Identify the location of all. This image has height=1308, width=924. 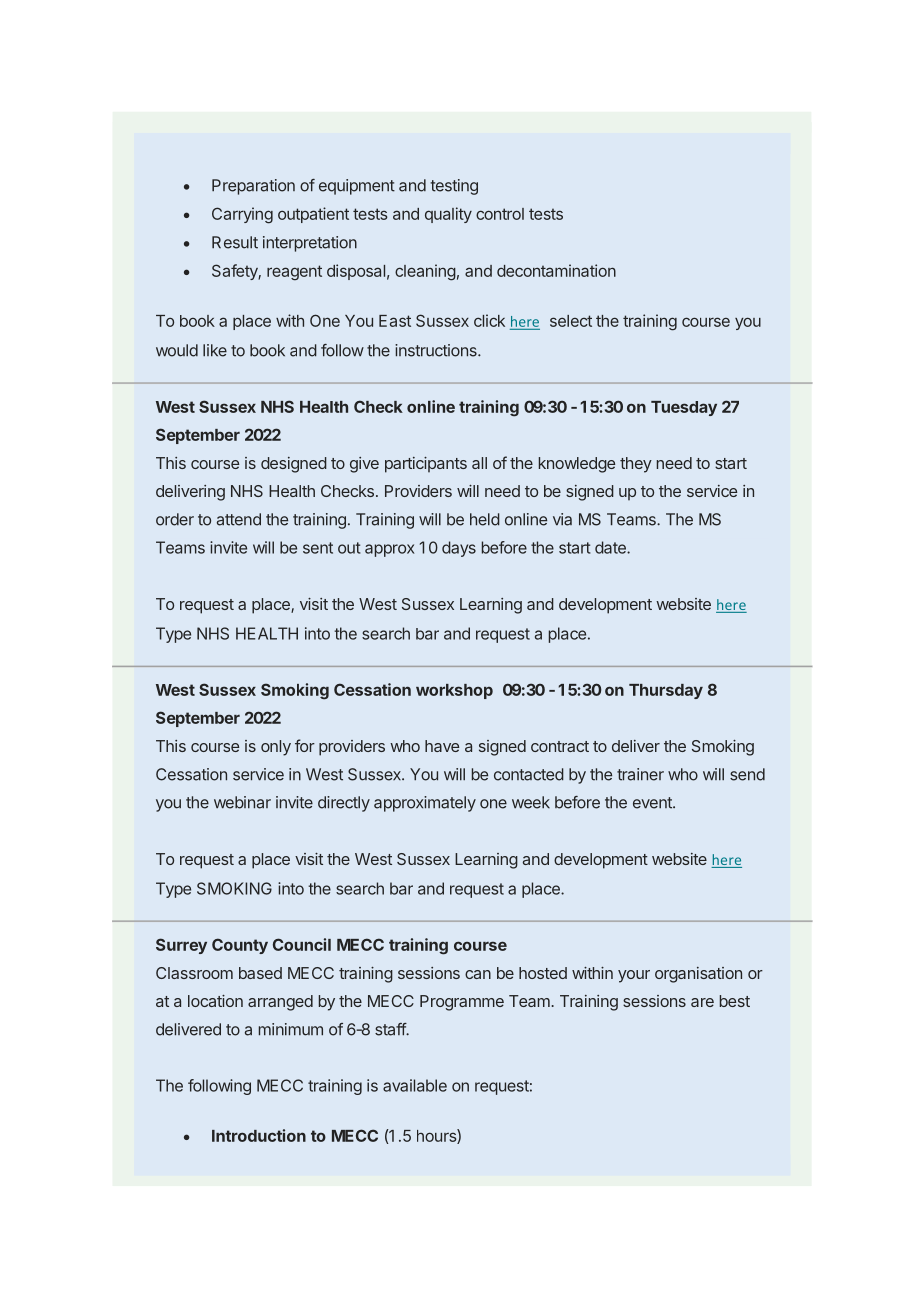
(479, 463).
